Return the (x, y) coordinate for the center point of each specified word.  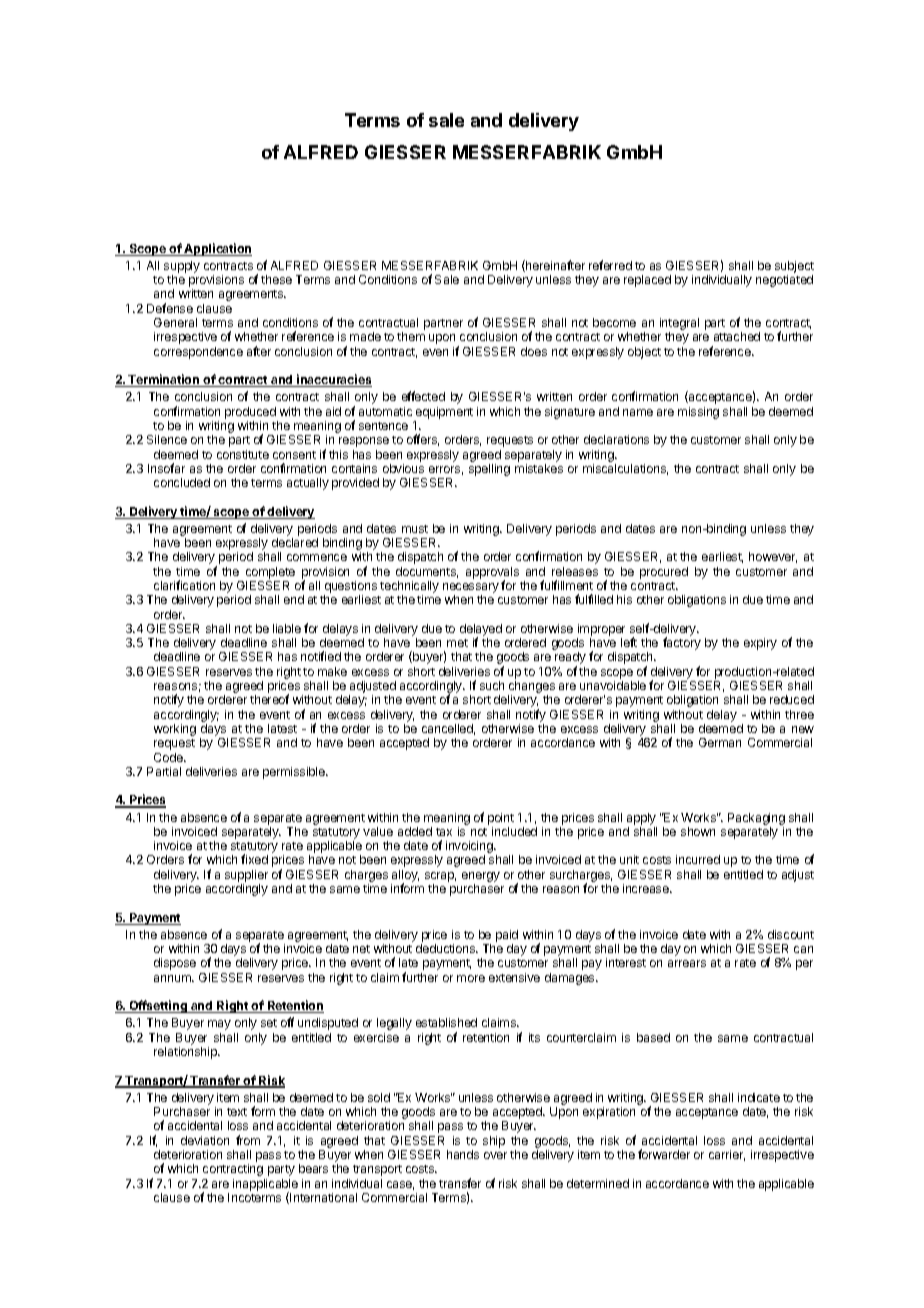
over (495, 1155)
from (248, 1140)
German (720, 742)
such (492, 685)
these (276, 279)
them (411, 336)
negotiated (784, 281)
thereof (269, 699)
